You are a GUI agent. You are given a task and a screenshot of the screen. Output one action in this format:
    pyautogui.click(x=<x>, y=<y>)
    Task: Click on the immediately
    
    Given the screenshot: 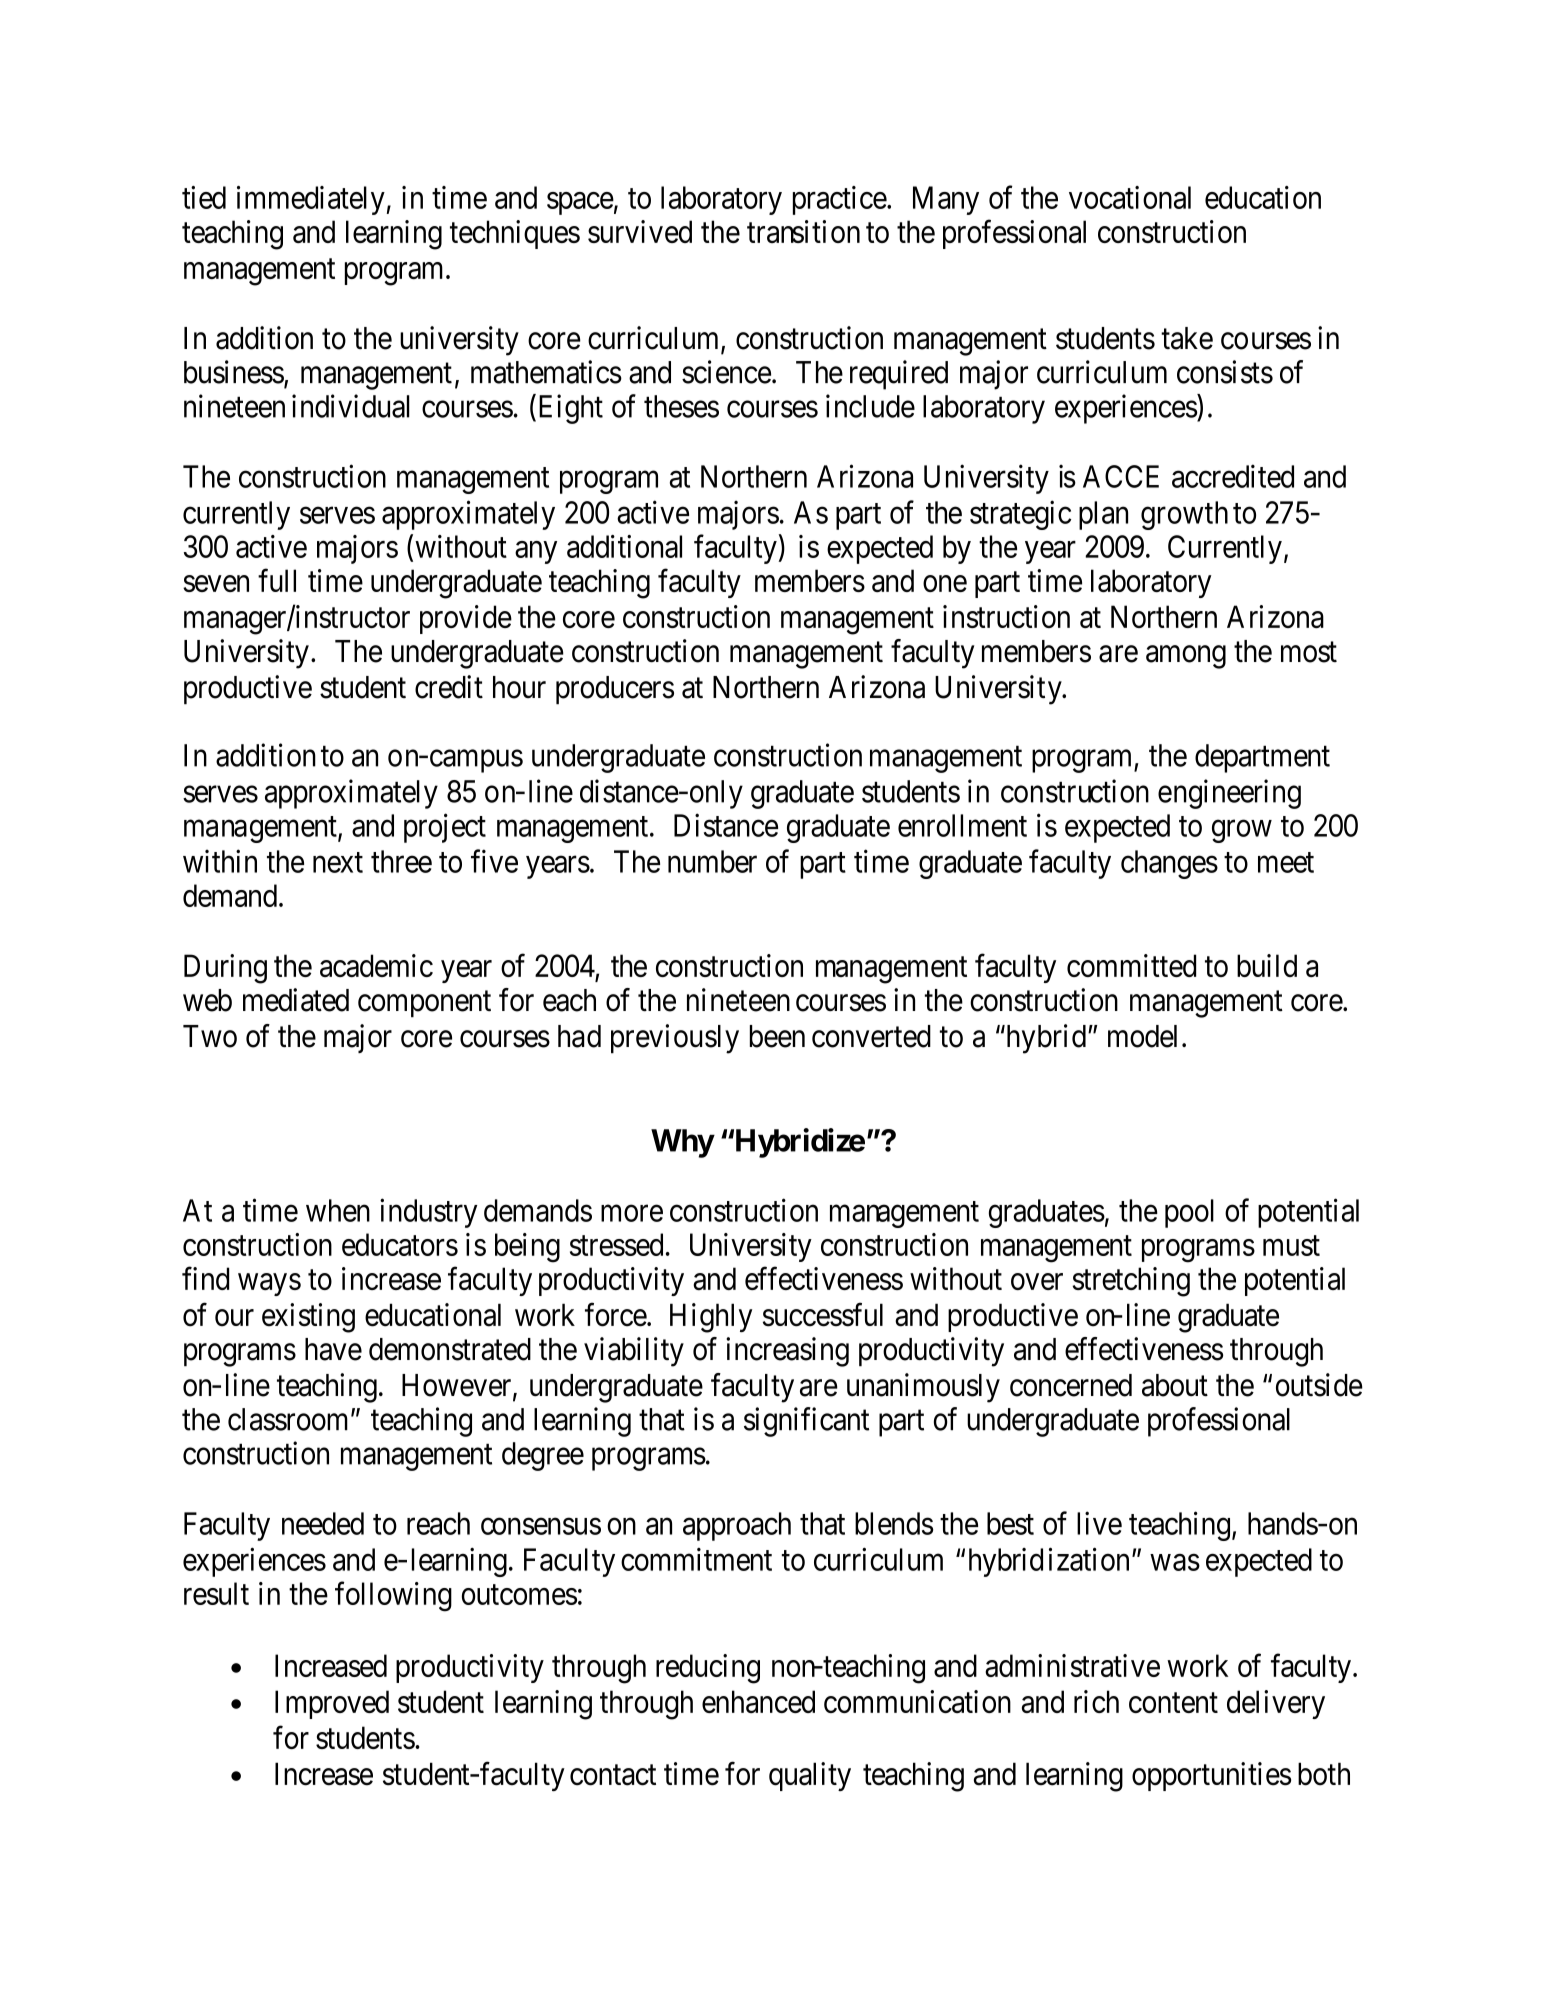 What is the action you would take?
    pyautogui.click(x=311, y=200)
